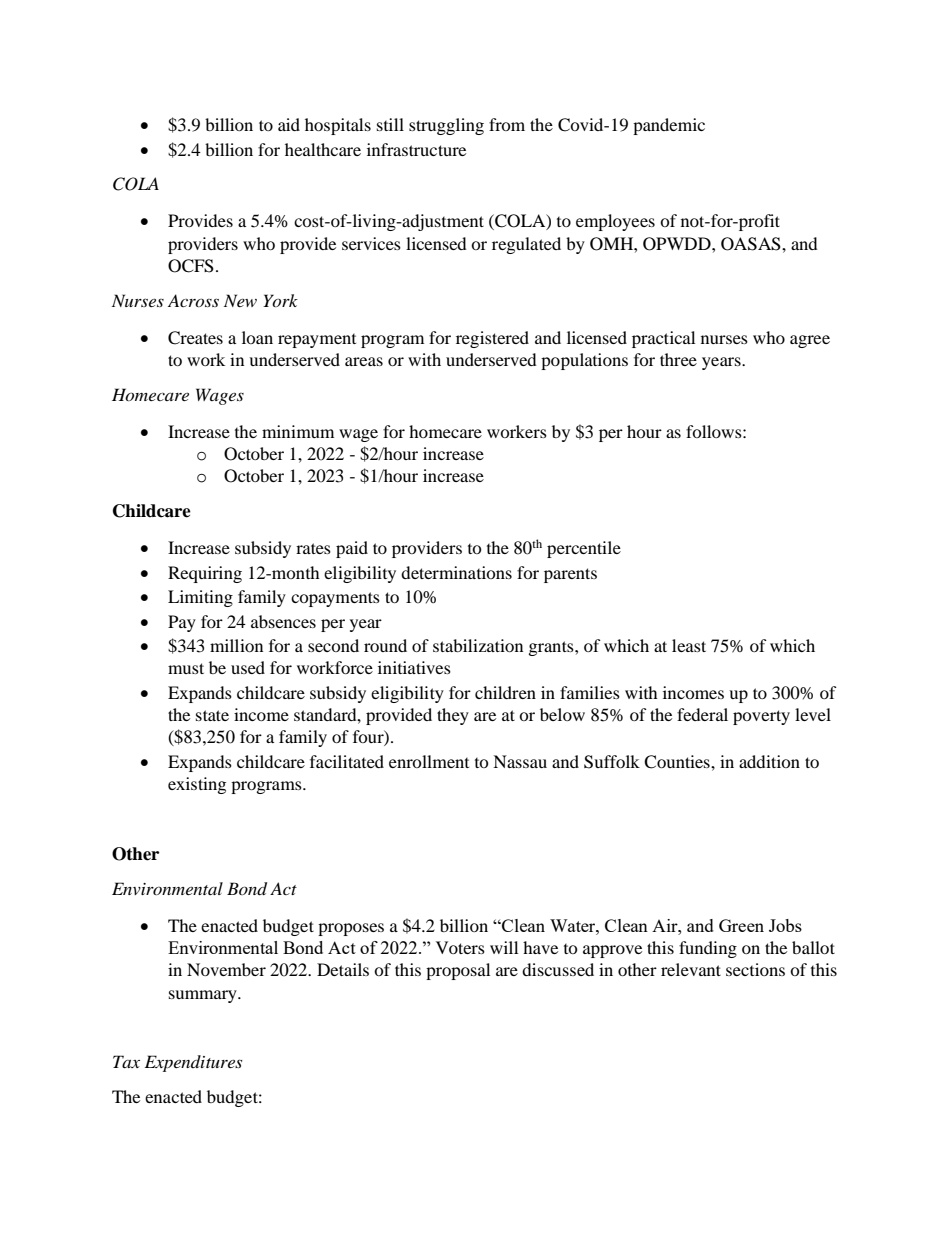 The height and width of the document is (1233, 952). I want to click on Limiting, so click(200, 598).
